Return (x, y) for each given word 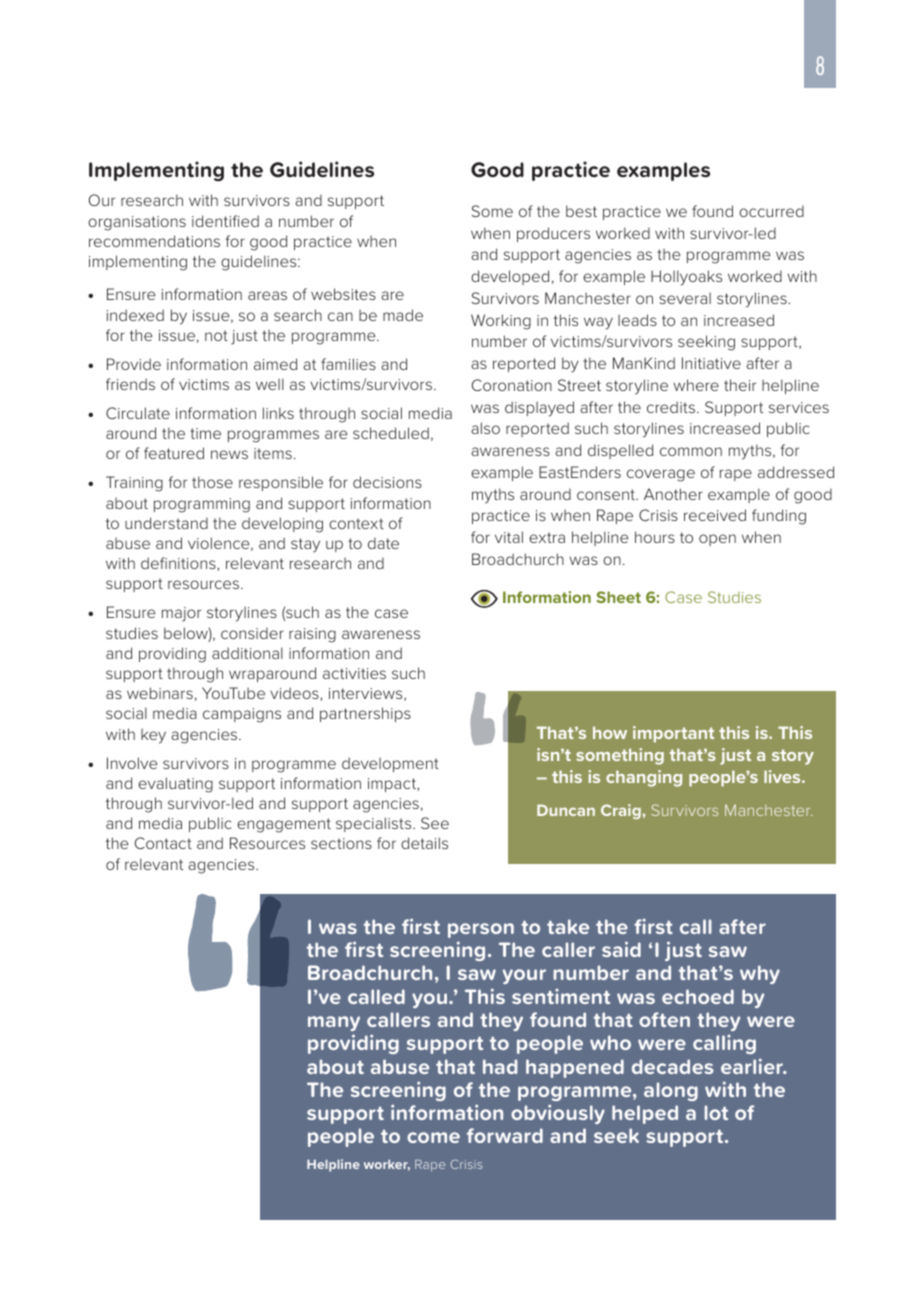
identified (225, 221)
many (334, 1023)
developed (510, 277)
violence (220, 544)
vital (509, 537)
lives (783, 776)
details (424, 843)
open (717, 540)
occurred (771, 211)
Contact (163, 843)
